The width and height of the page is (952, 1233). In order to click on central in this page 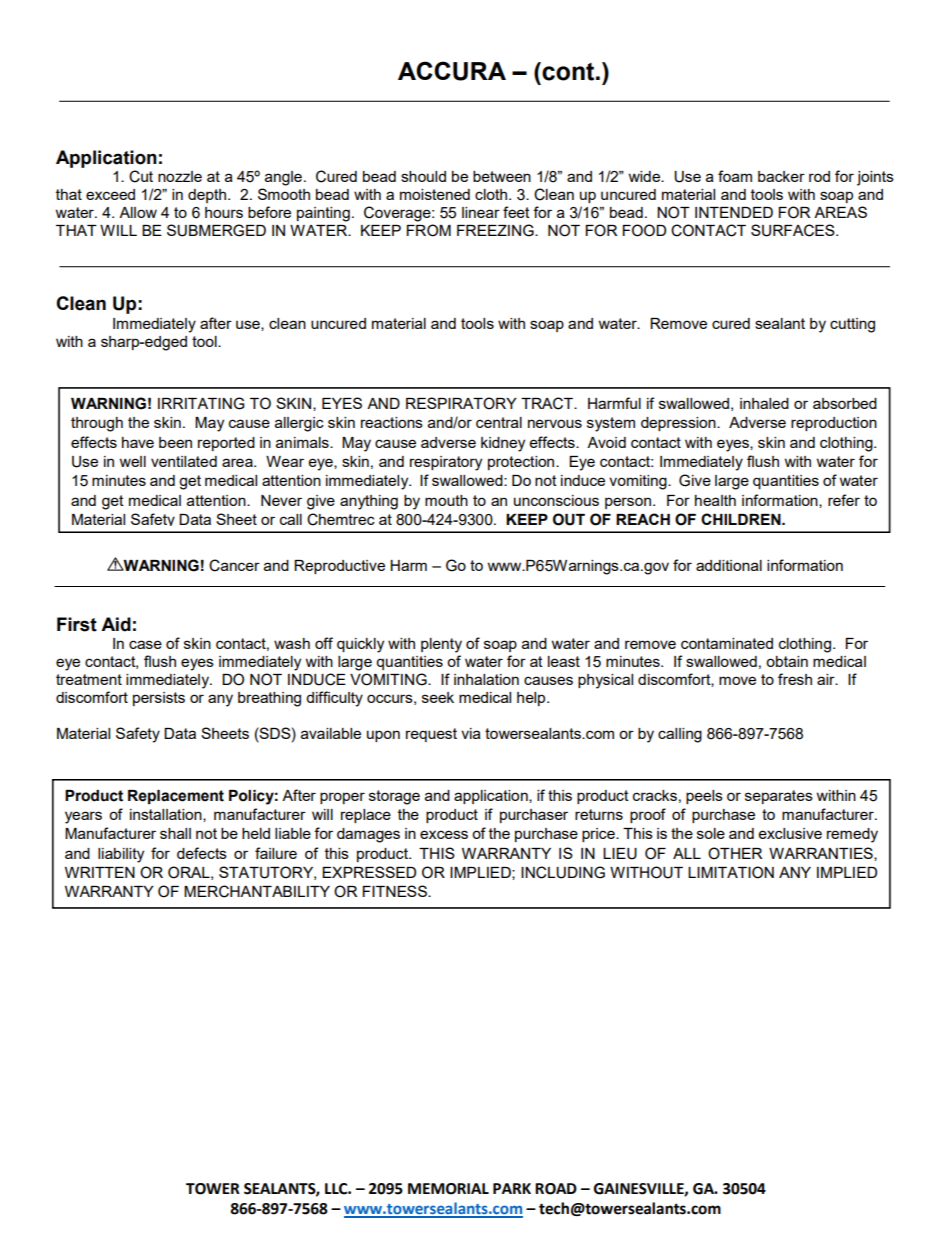, I will do `click(499, 422)`.
